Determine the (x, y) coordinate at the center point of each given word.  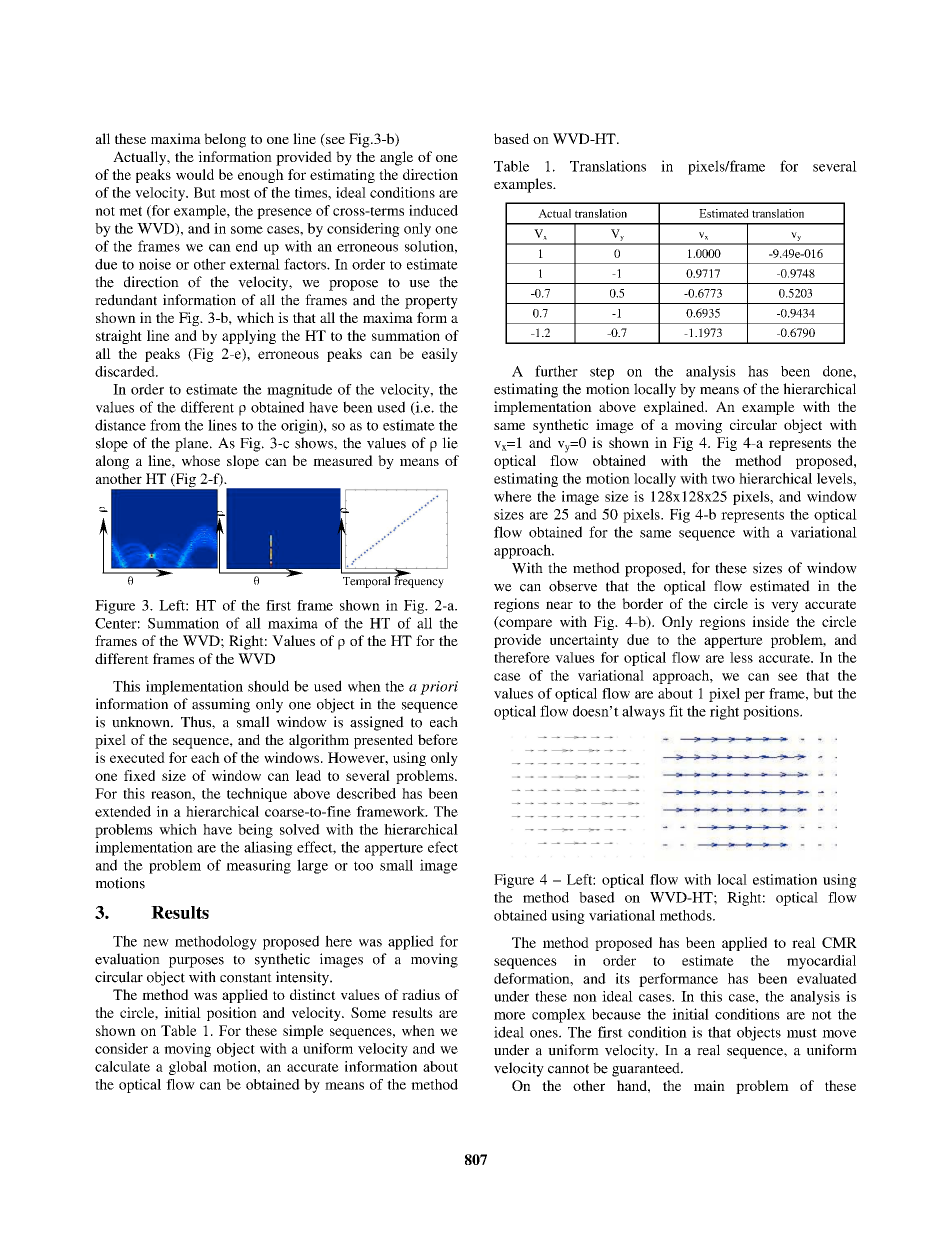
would (195, 174)
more (509, 1016)
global (188, 1068)
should (268, 686)
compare (524, 623)
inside (770, 621)
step (602, 373)
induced (433, 210)
